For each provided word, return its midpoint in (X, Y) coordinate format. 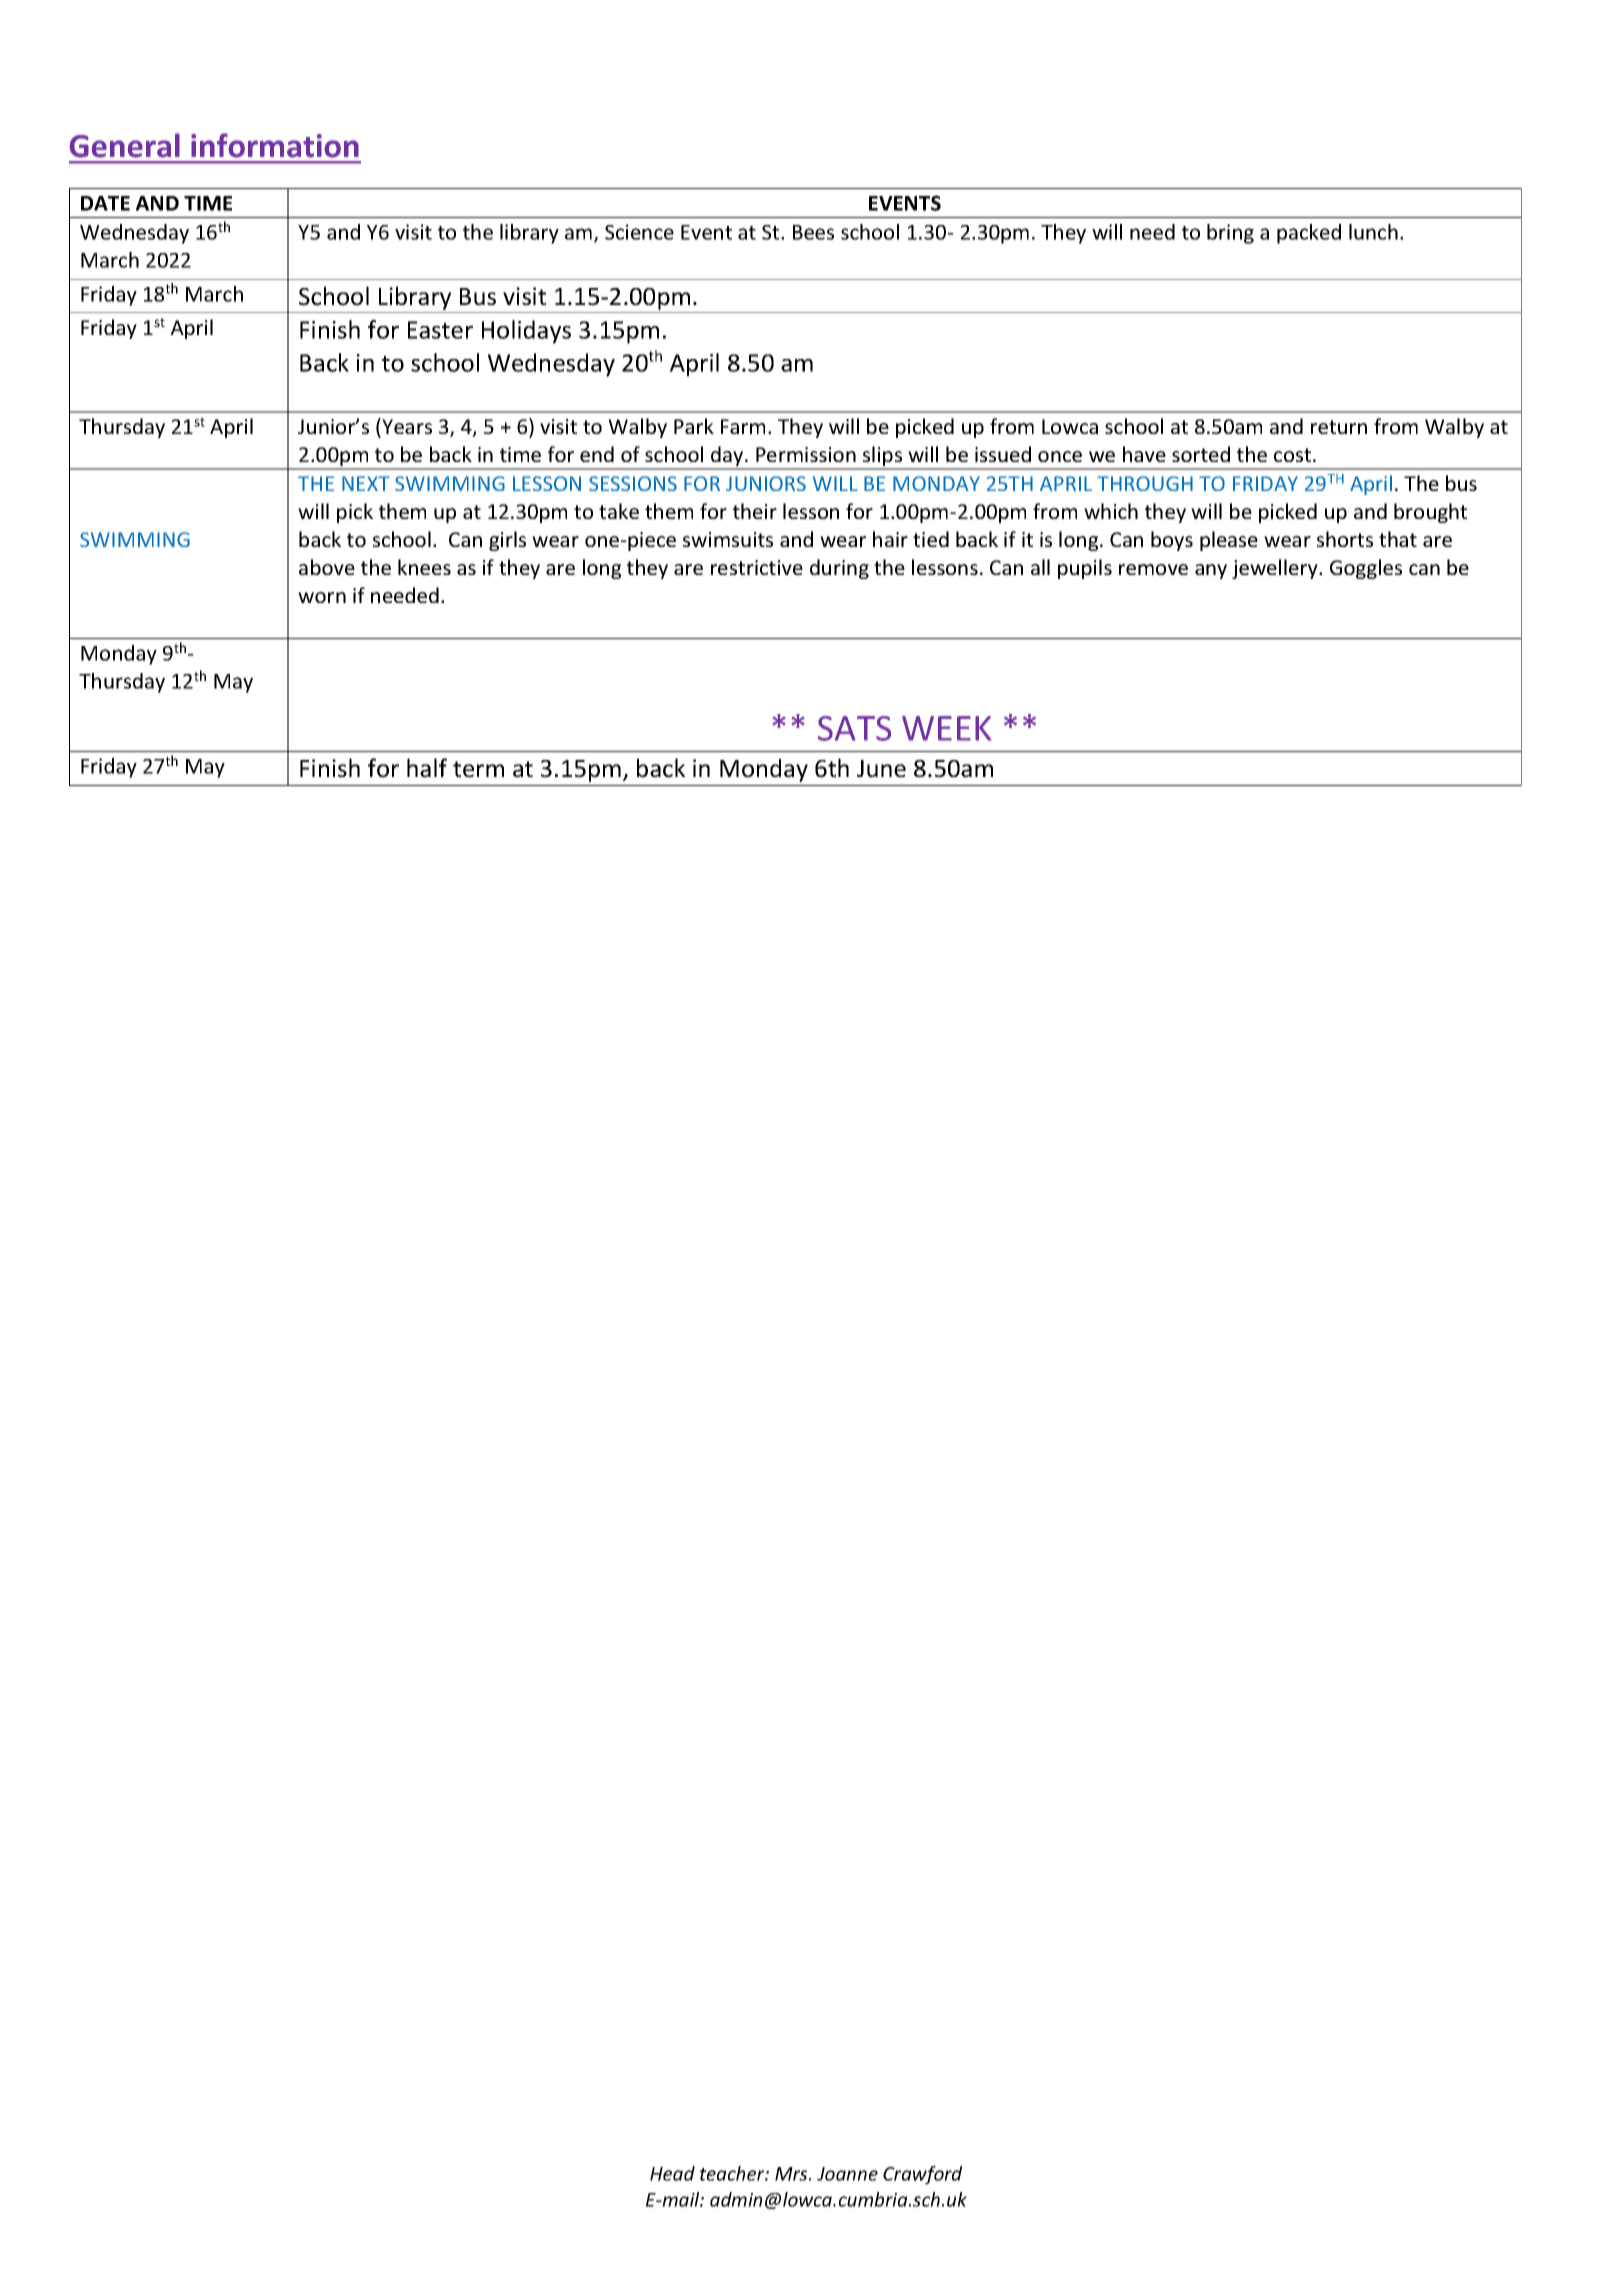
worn (322, 597)
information (275, 145)
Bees (813, 232)
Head (672, 2173)
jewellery (1276, 569)
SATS (854, 728)
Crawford (922, 2175)
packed (1309, 234)
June (881, 769)
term (478, 769)
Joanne (847, 2174)
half (427, 768)
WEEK (946, 728)
